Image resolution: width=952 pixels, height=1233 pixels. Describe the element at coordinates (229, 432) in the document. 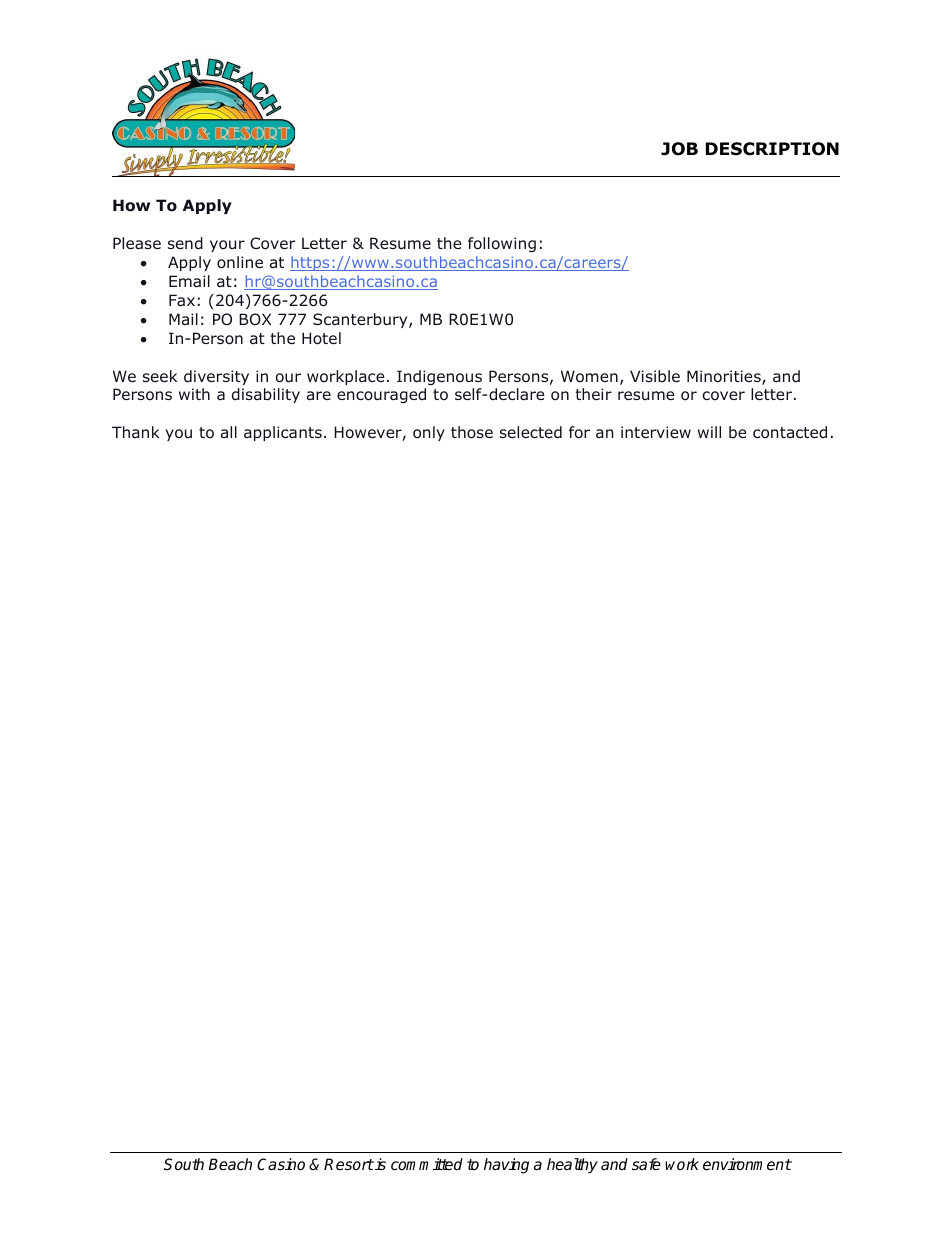

I see `all` at that location.
